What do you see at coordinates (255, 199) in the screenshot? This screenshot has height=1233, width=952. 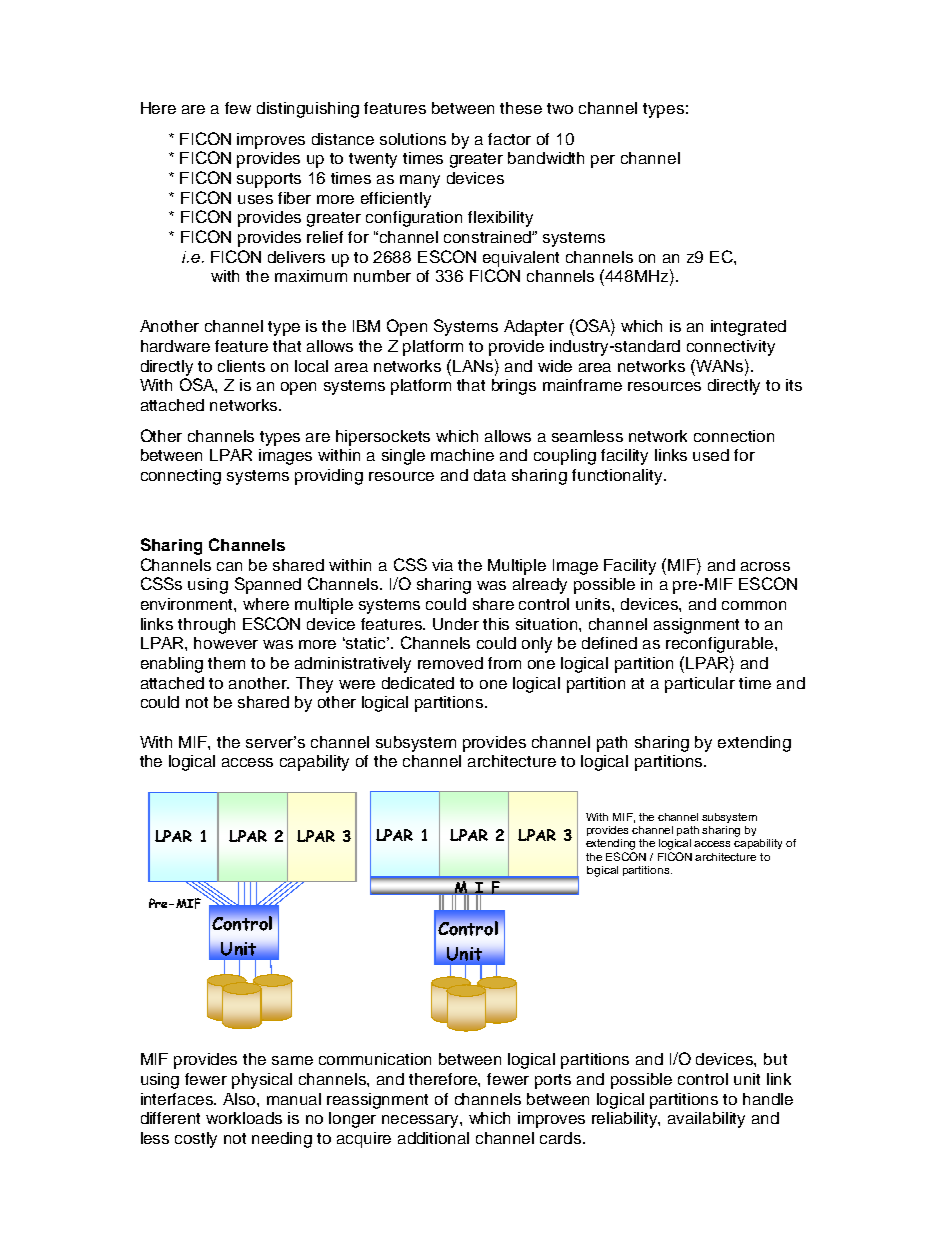 I see `uses` at bounding box center [255, 199].
